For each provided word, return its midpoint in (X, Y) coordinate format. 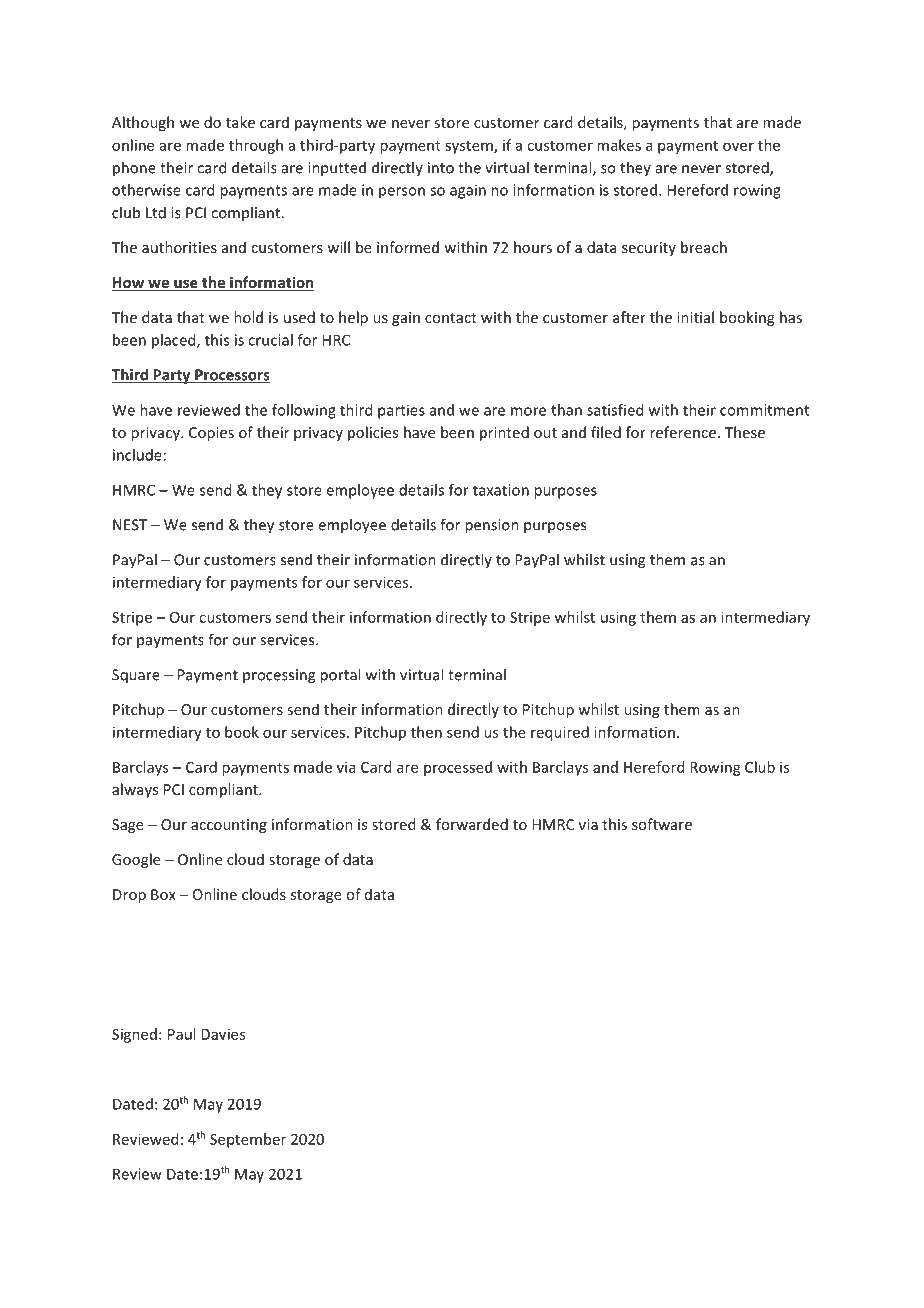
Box (163, 894)
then (426, 732)
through (256, 146)
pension (492, 526)
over (738, 146)
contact (451, 318)
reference (683, 432)
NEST (130, 525)
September (248, 1140)
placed (175, 341)
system (470, 147)
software (662, 824)
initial (695, 317)
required (560, 733)
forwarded (472, 824)
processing (279, 676)
